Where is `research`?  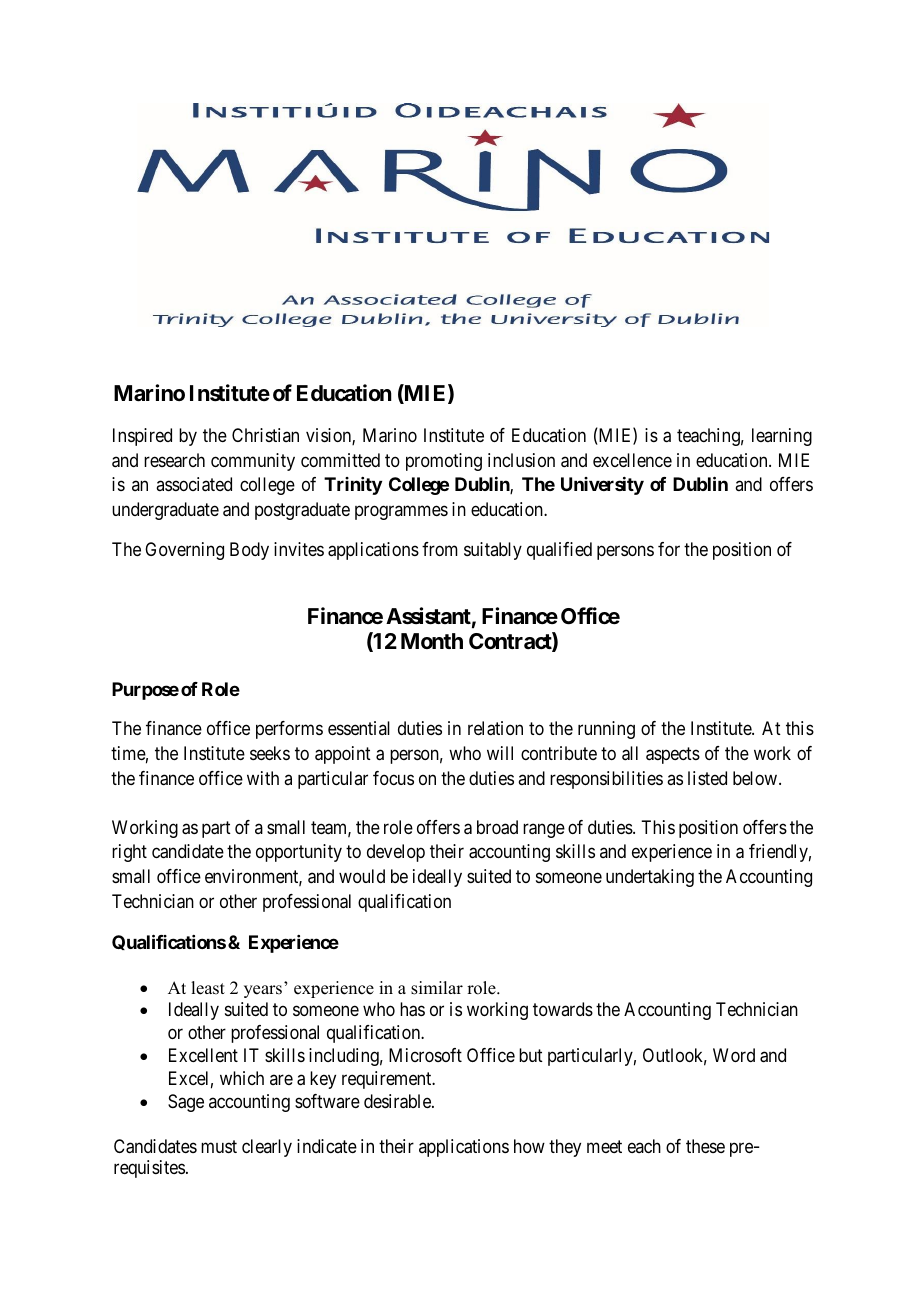 research is located at coordinates (174, 460).
